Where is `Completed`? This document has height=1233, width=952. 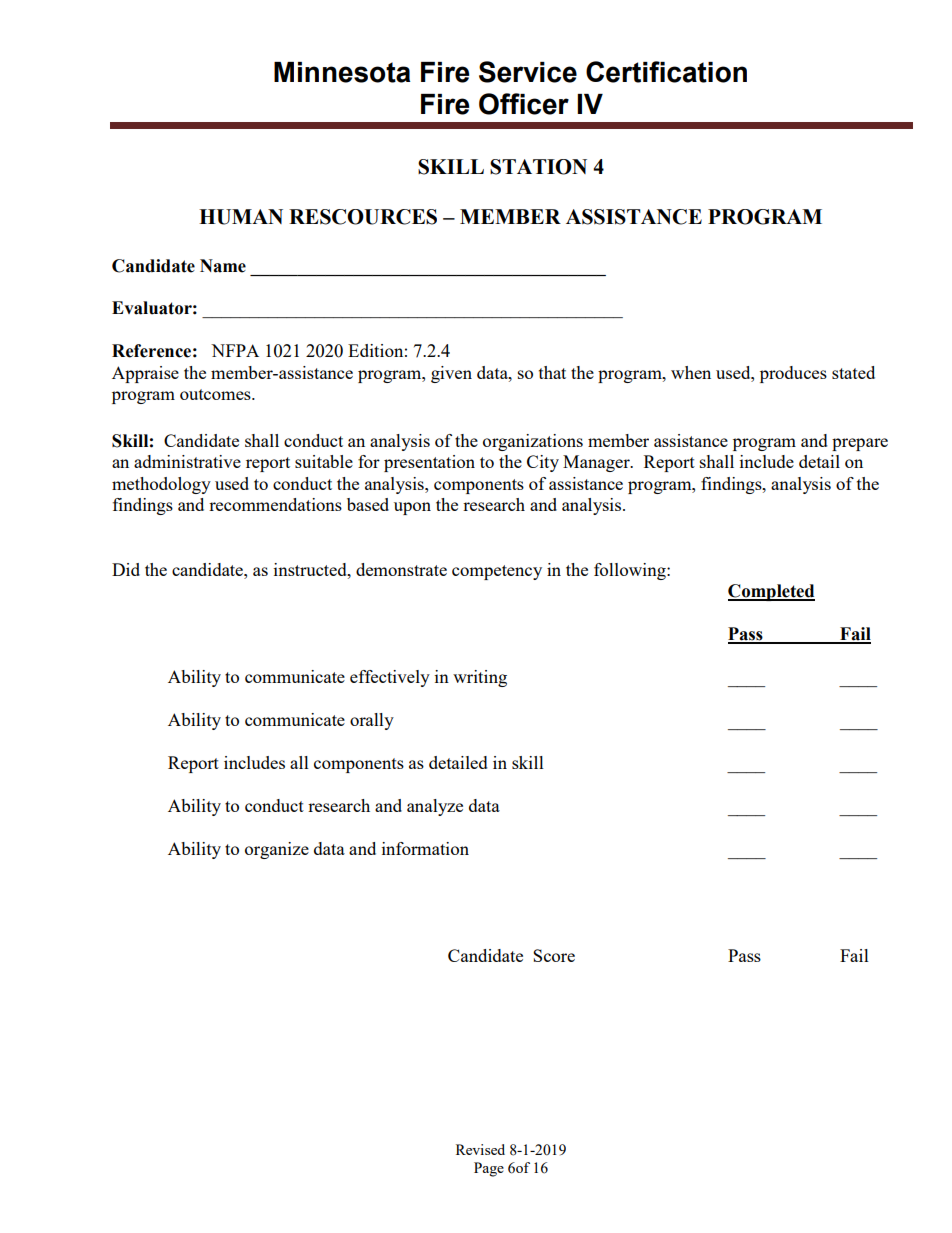
Completed is located at coordinates (771, 592).
